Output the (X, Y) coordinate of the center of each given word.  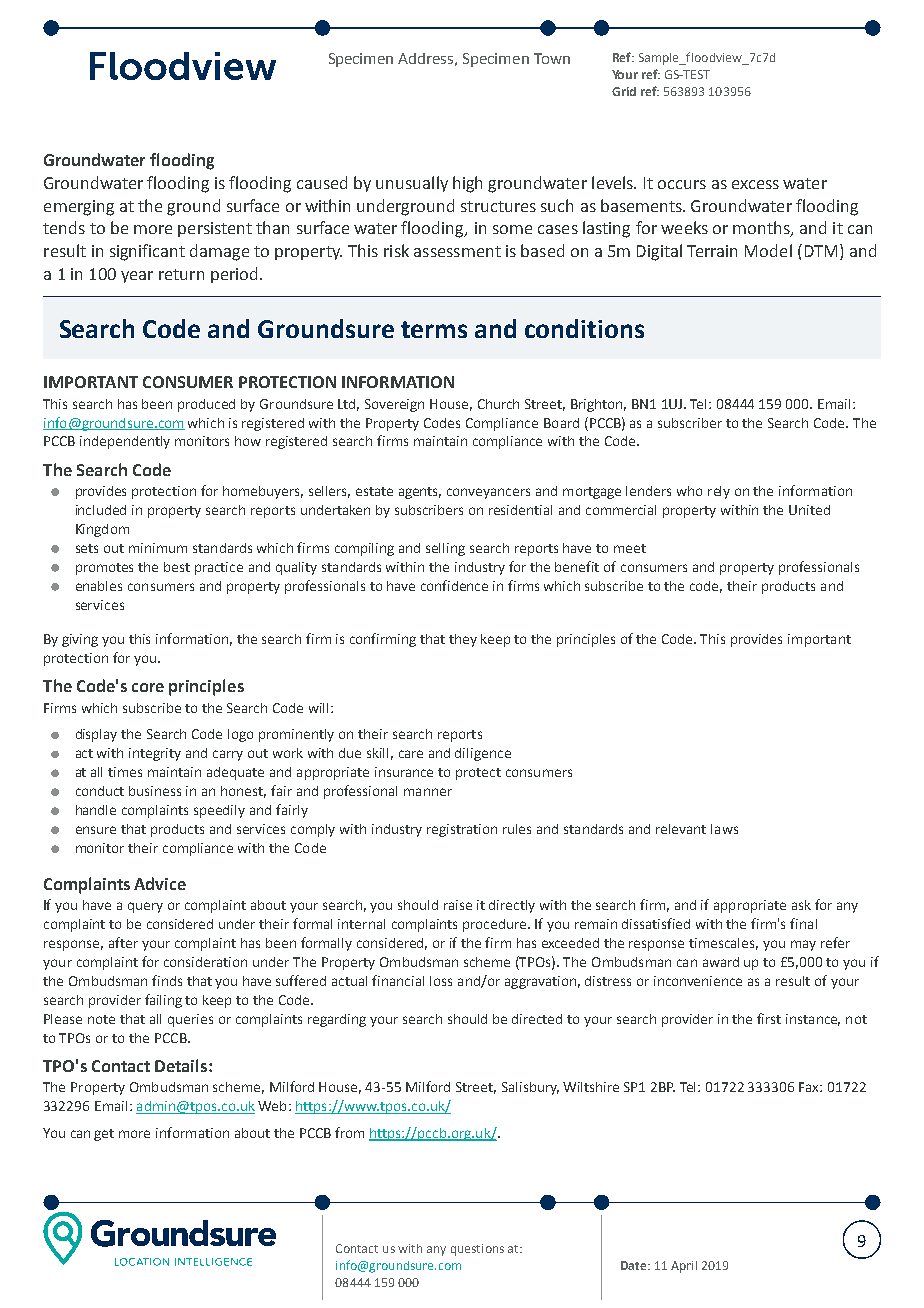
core (148, 687)
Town (552, 58)
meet (630, 548)
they (463, 640)
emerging (79, 208)
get (104, 1135)
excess (755, 184)
